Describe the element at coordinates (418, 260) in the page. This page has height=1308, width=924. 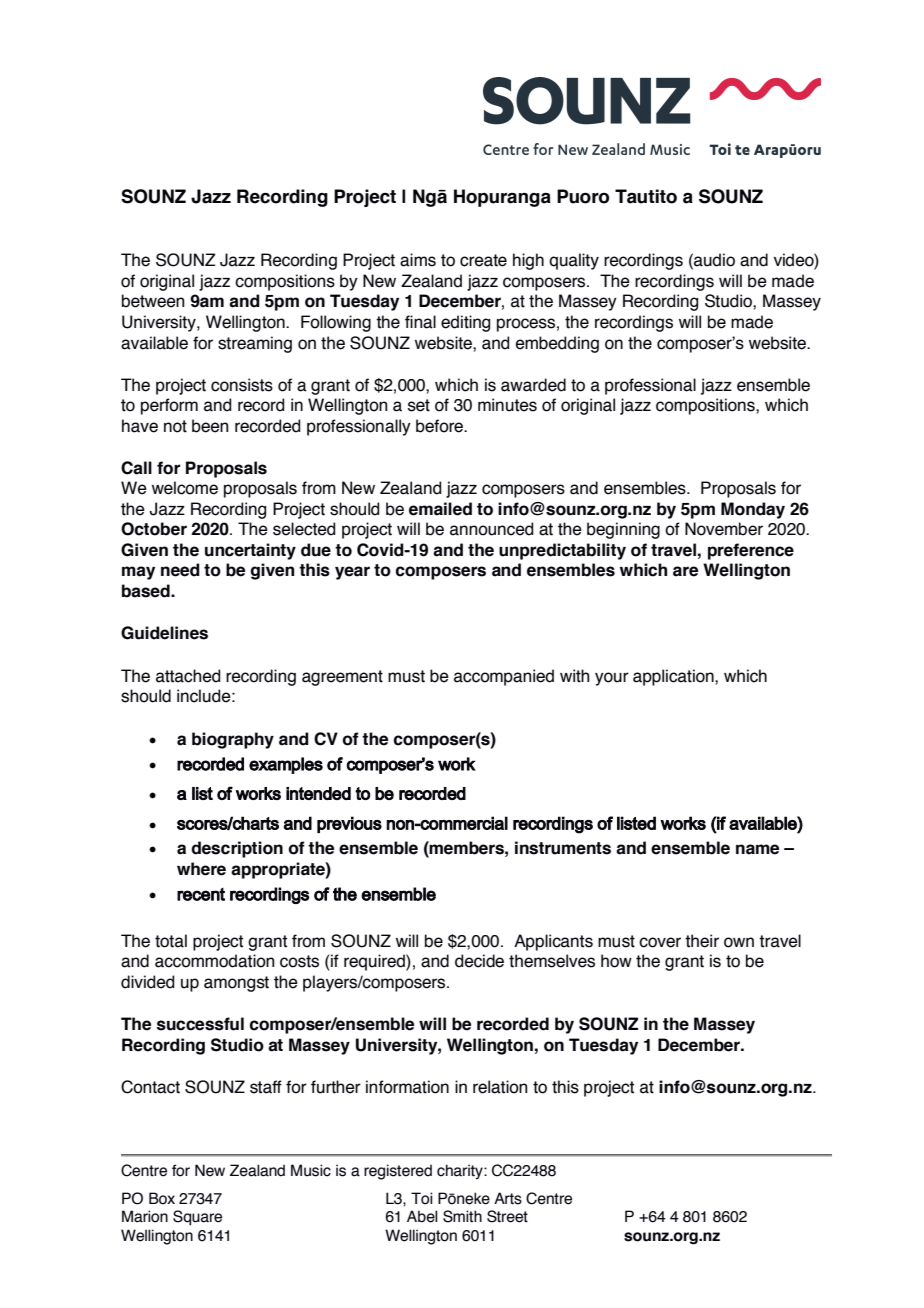
I see `aims` at that location.
